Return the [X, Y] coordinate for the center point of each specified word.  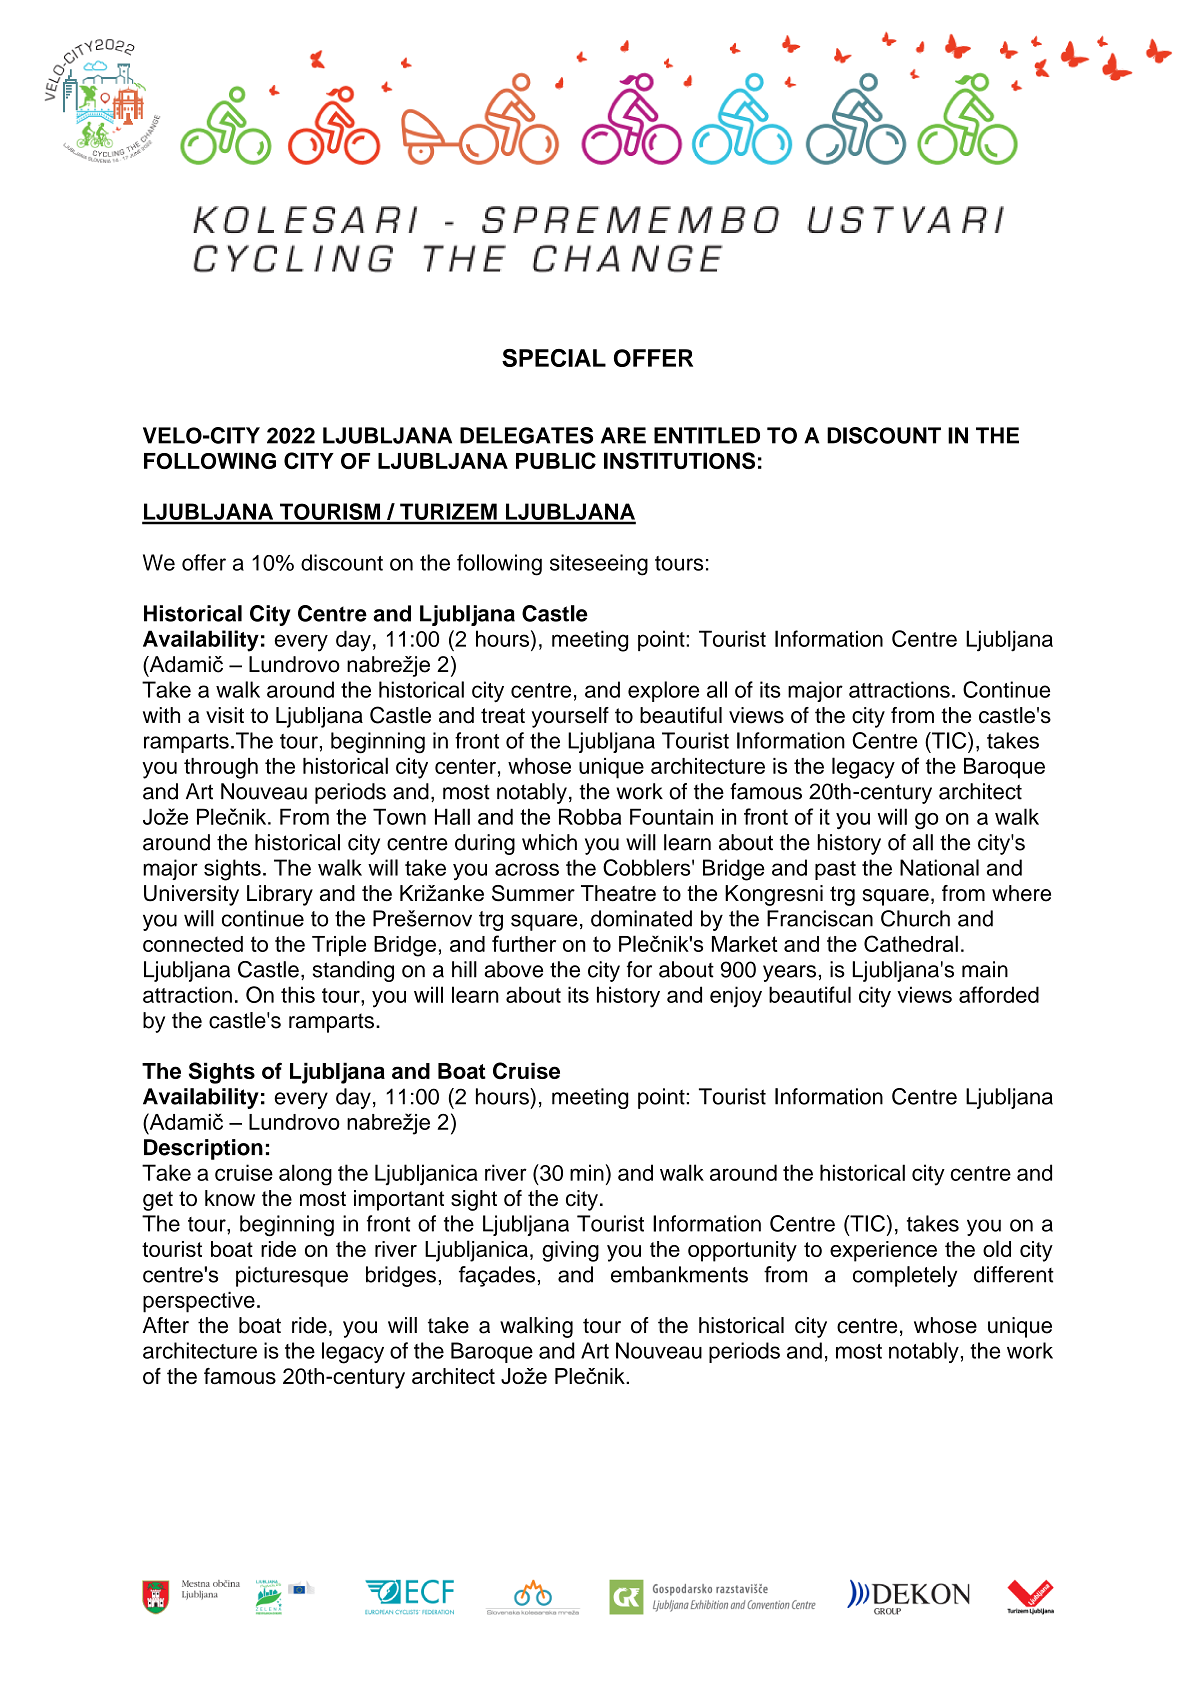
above [513, 969]
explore [663, 691]
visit [225, 715]
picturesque [292, 1276]
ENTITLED [707, 435]
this [298, 994]
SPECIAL [554, 358]
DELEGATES [526, 435]
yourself [570, 717]
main [985, 969]
